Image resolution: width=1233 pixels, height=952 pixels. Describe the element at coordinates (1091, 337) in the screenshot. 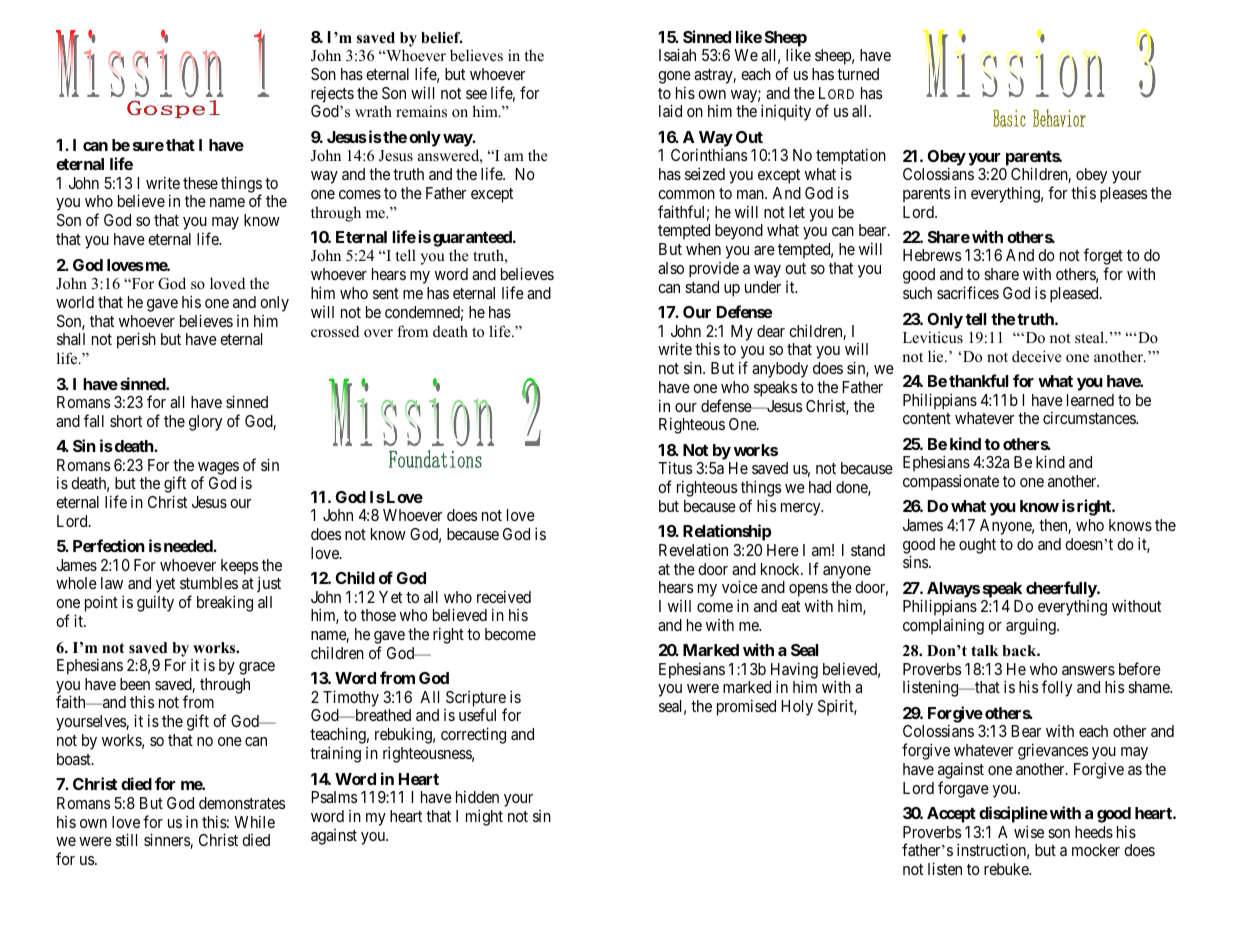

I see `steal` at that location.
